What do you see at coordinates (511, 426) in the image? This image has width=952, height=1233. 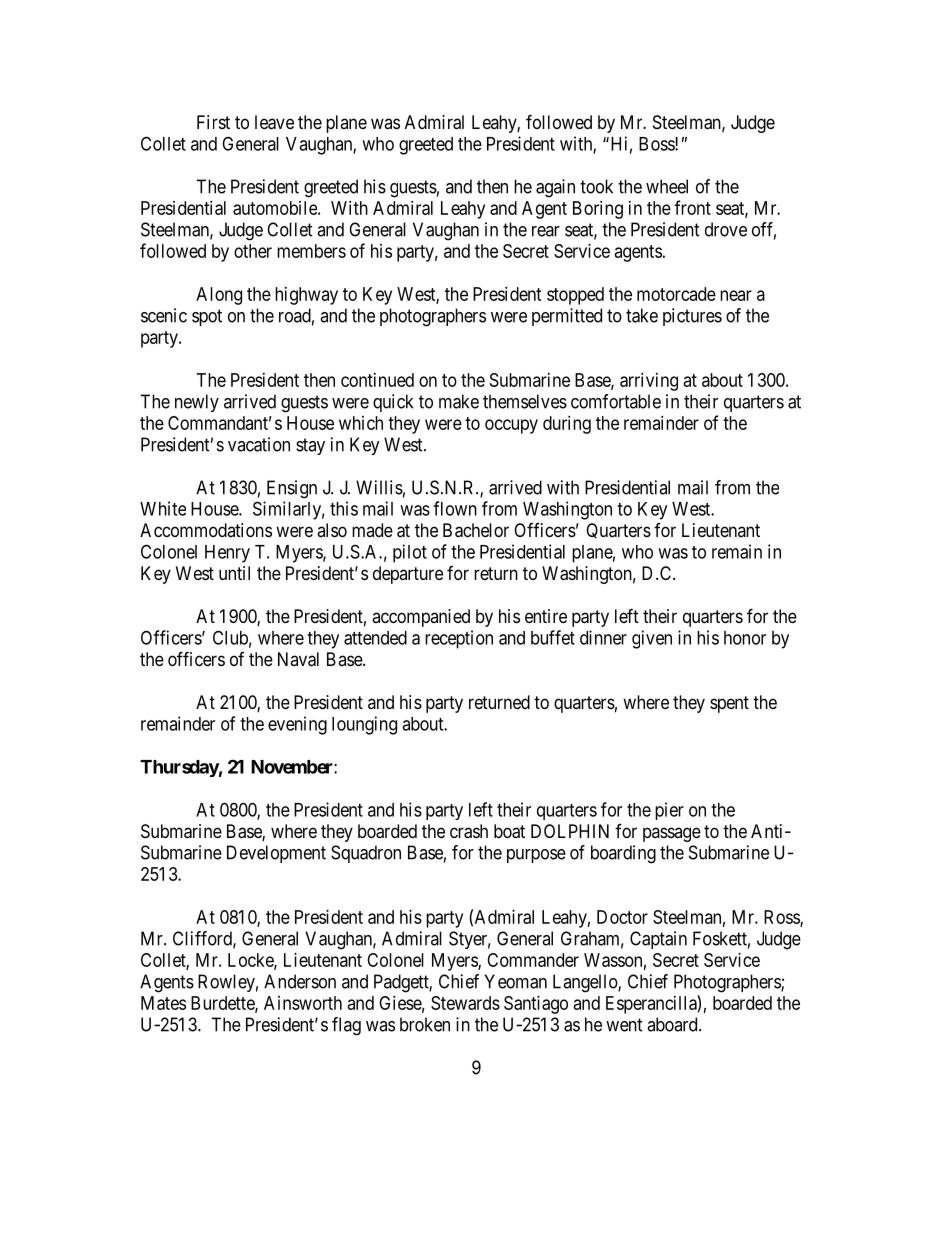 I see `occupy` at bounding box center [511, 426].
